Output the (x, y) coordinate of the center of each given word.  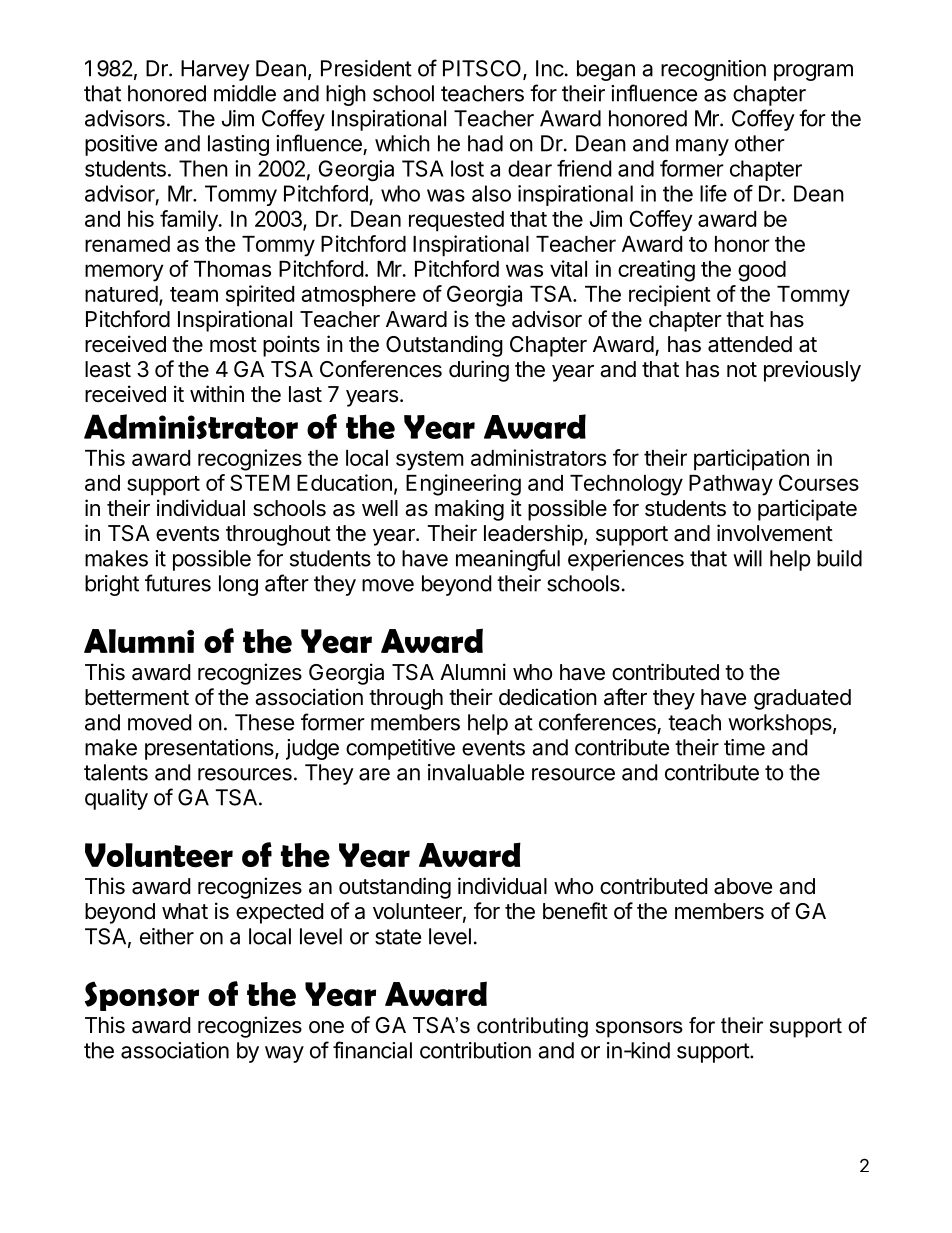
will (747, 558)
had (485, 143)
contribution (475, 1050)
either (167, 936)
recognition (713, 70)
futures (178, 583)
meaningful (508, 560)
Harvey (215, 70)
